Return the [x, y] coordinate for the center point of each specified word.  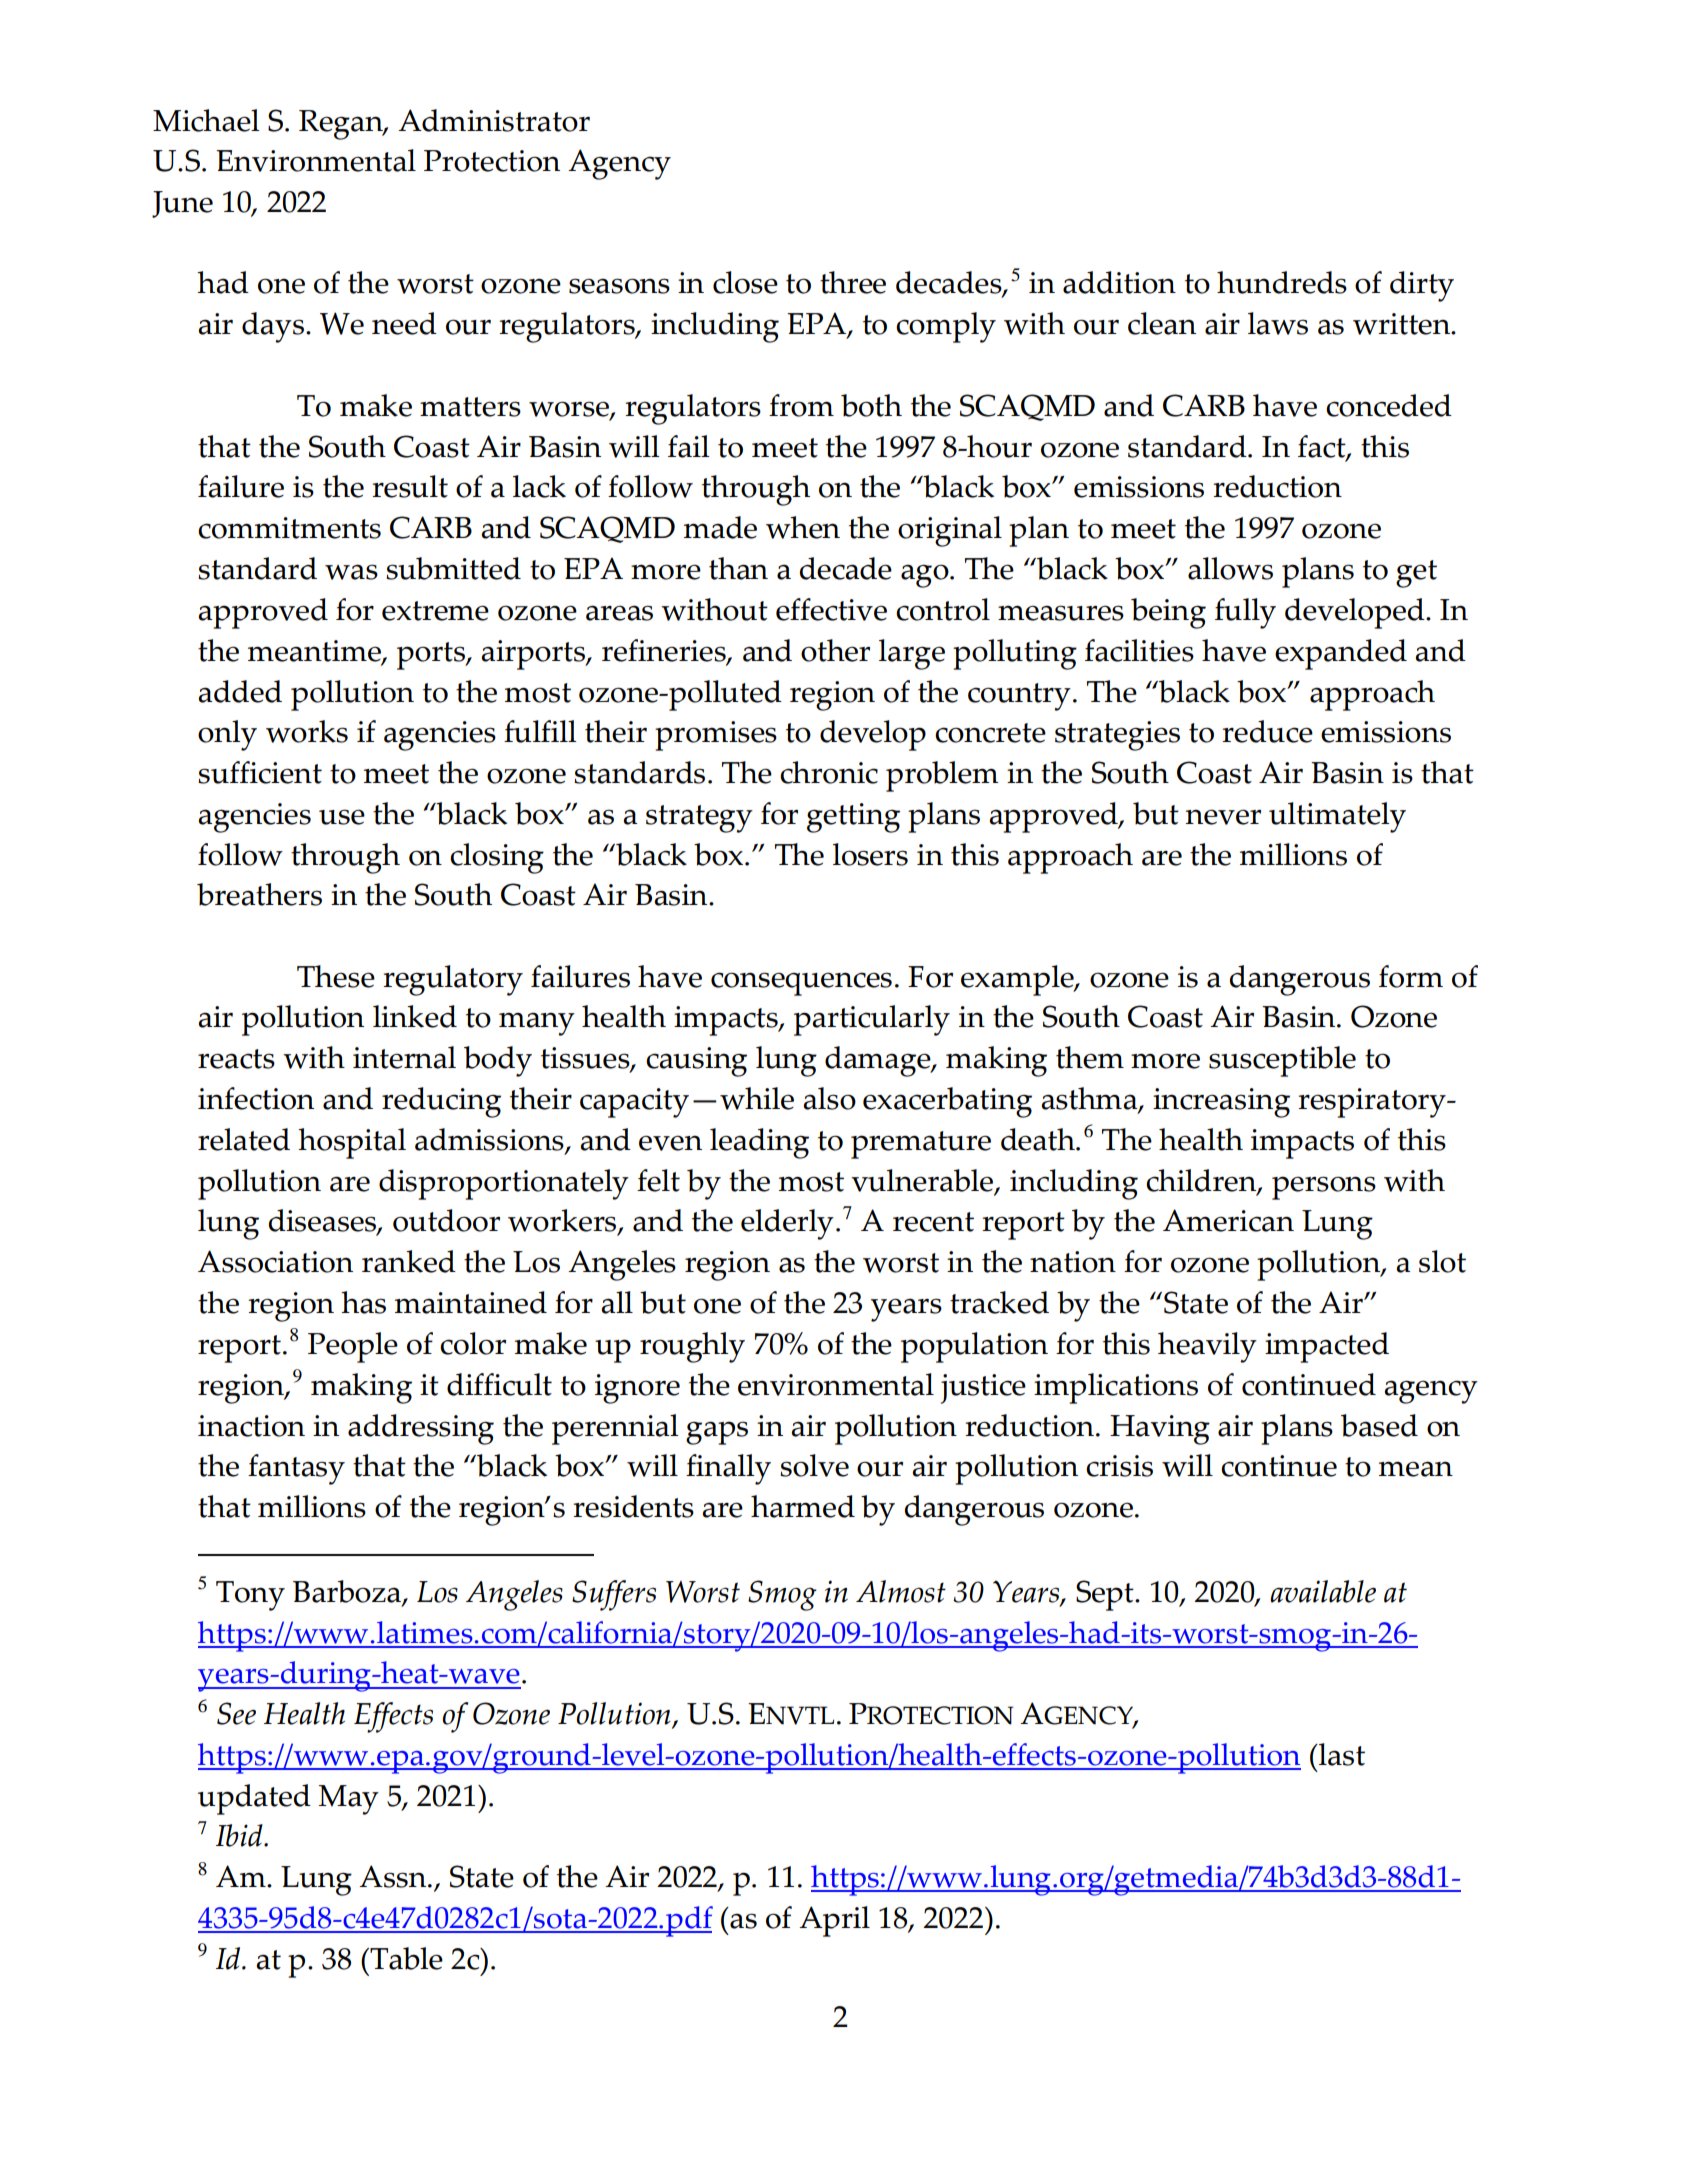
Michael [206, 120]
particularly [872, 1020]
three [853, 282]
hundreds [1282, 282]
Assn [394, 1876]
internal [404, 1057]
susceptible [1282, 1061]
